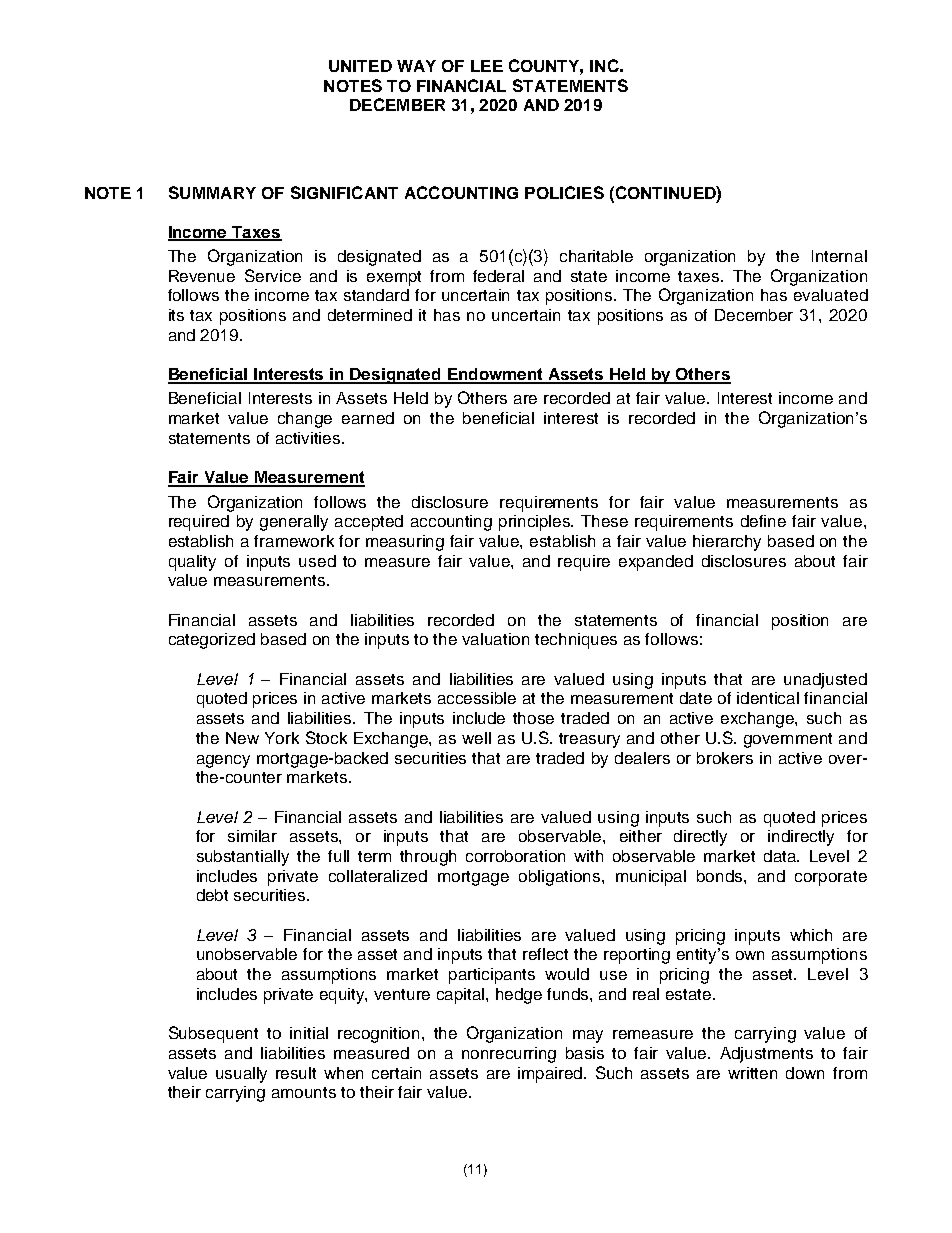  I want to click on UNITED, so click(360, 66).
